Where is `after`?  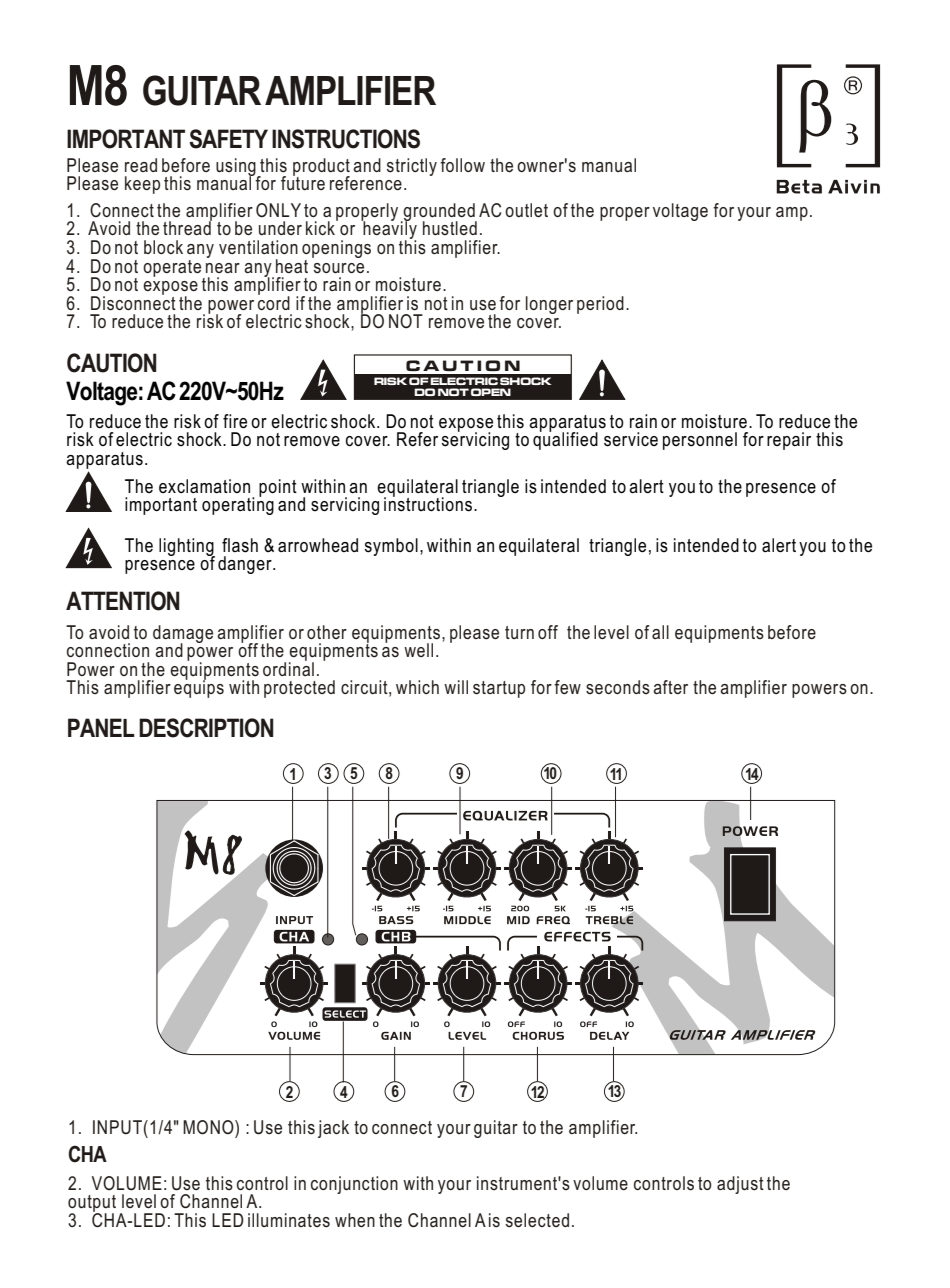
after is located at coordinates (670, 687).
